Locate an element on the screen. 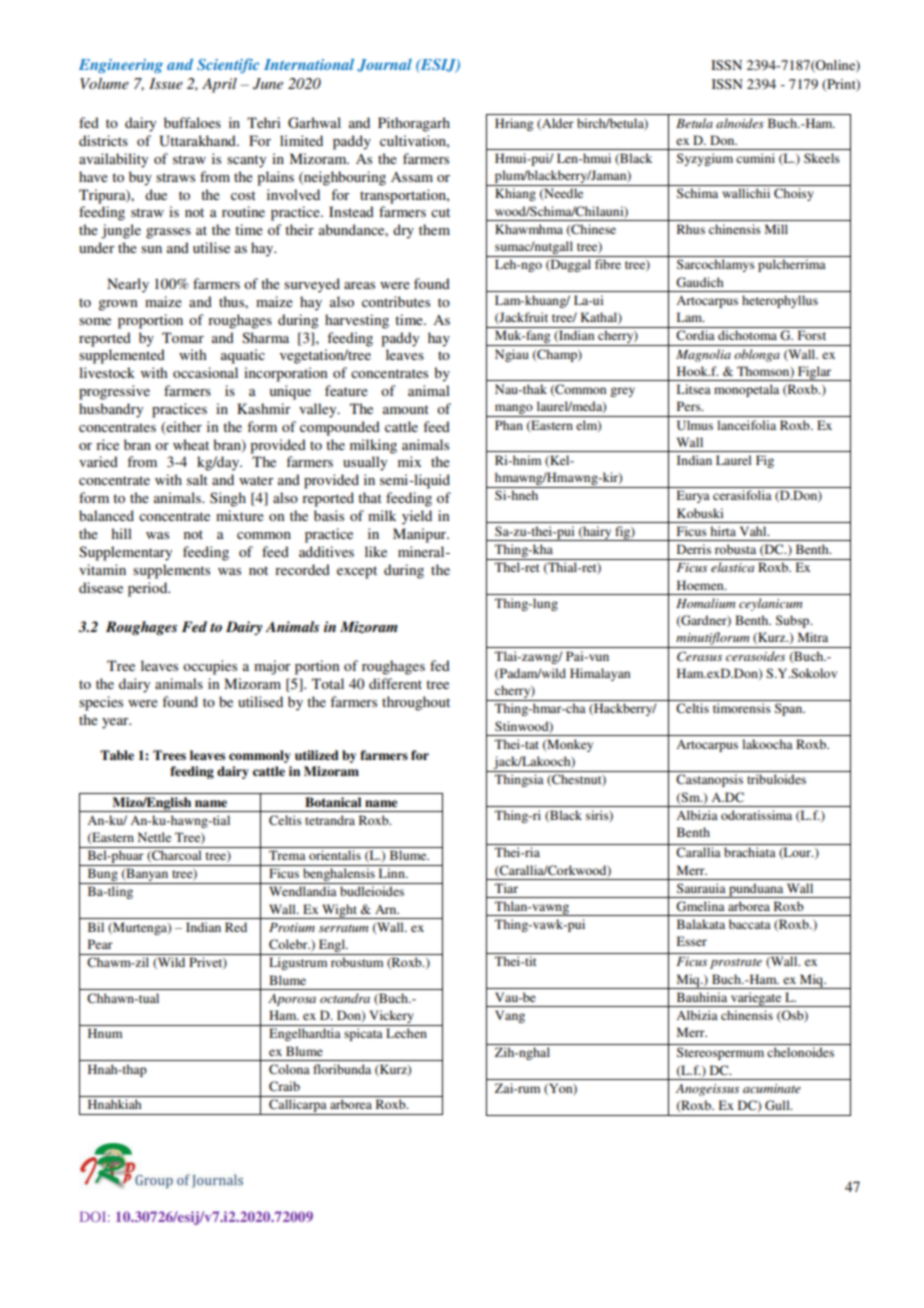  Vang is located at coordinates (510, 1016).
